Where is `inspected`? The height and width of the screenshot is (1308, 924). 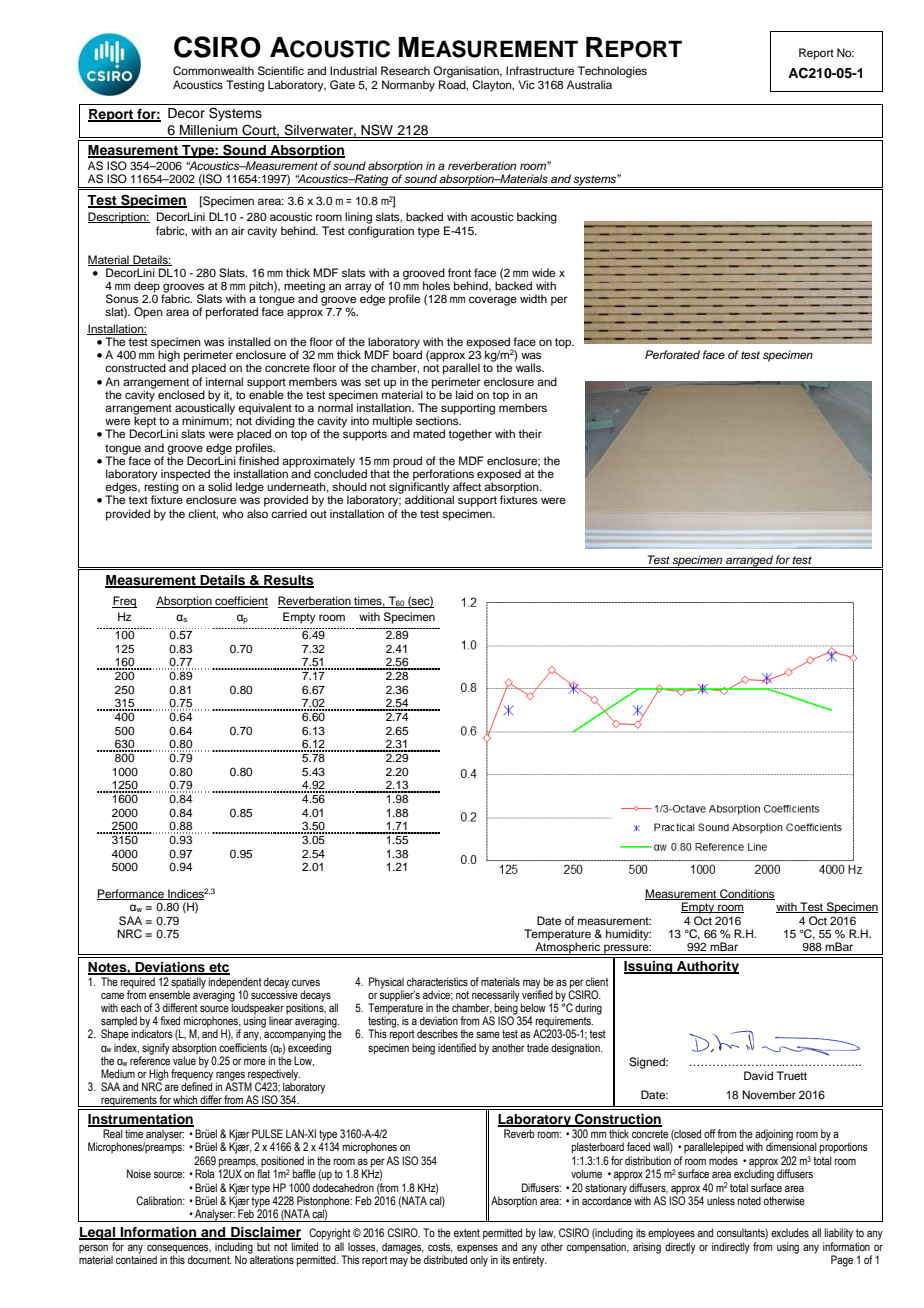 inspected is located at coordinates (185, 476).
